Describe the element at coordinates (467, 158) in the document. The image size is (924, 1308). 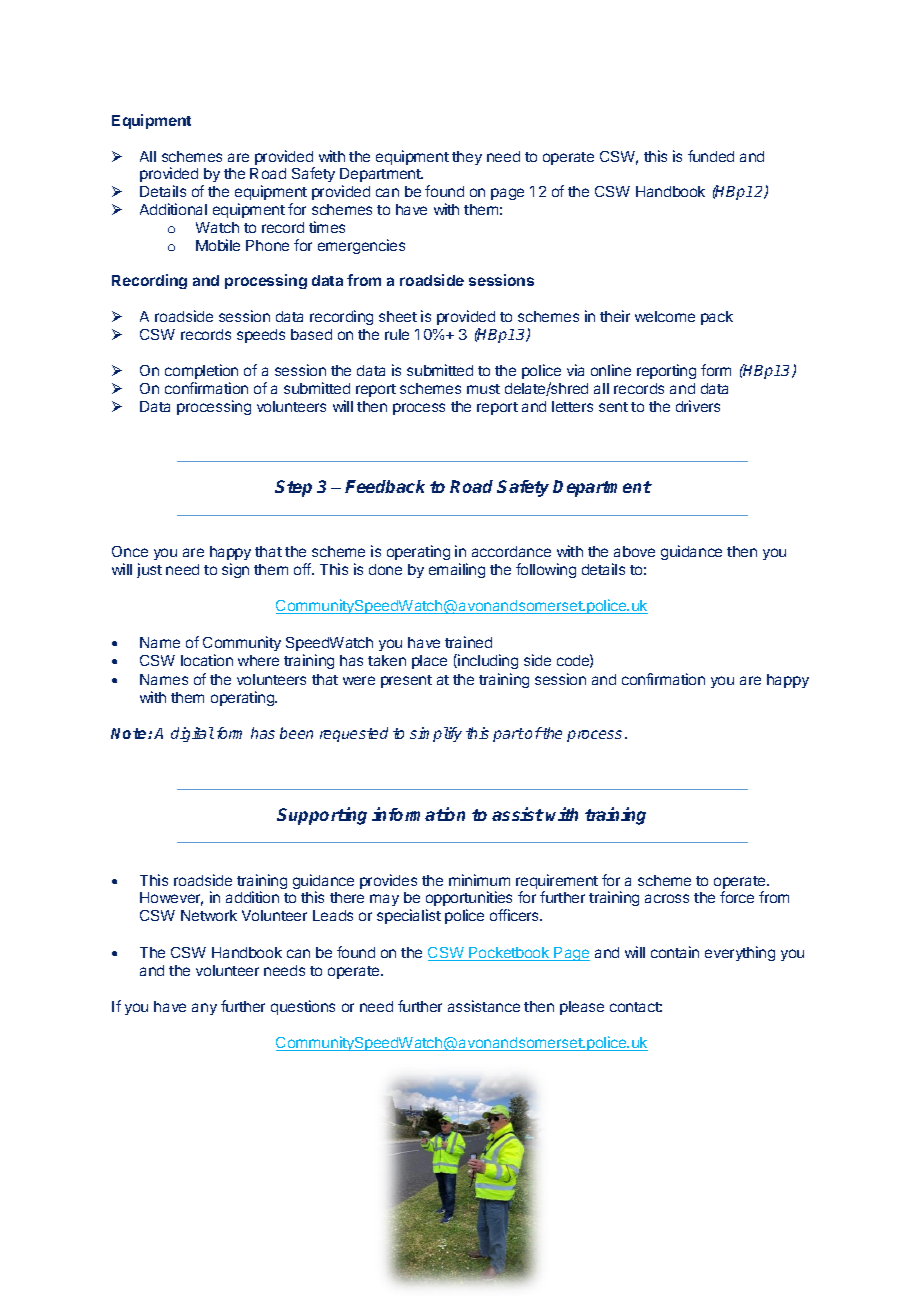
I see `they` at that location.
